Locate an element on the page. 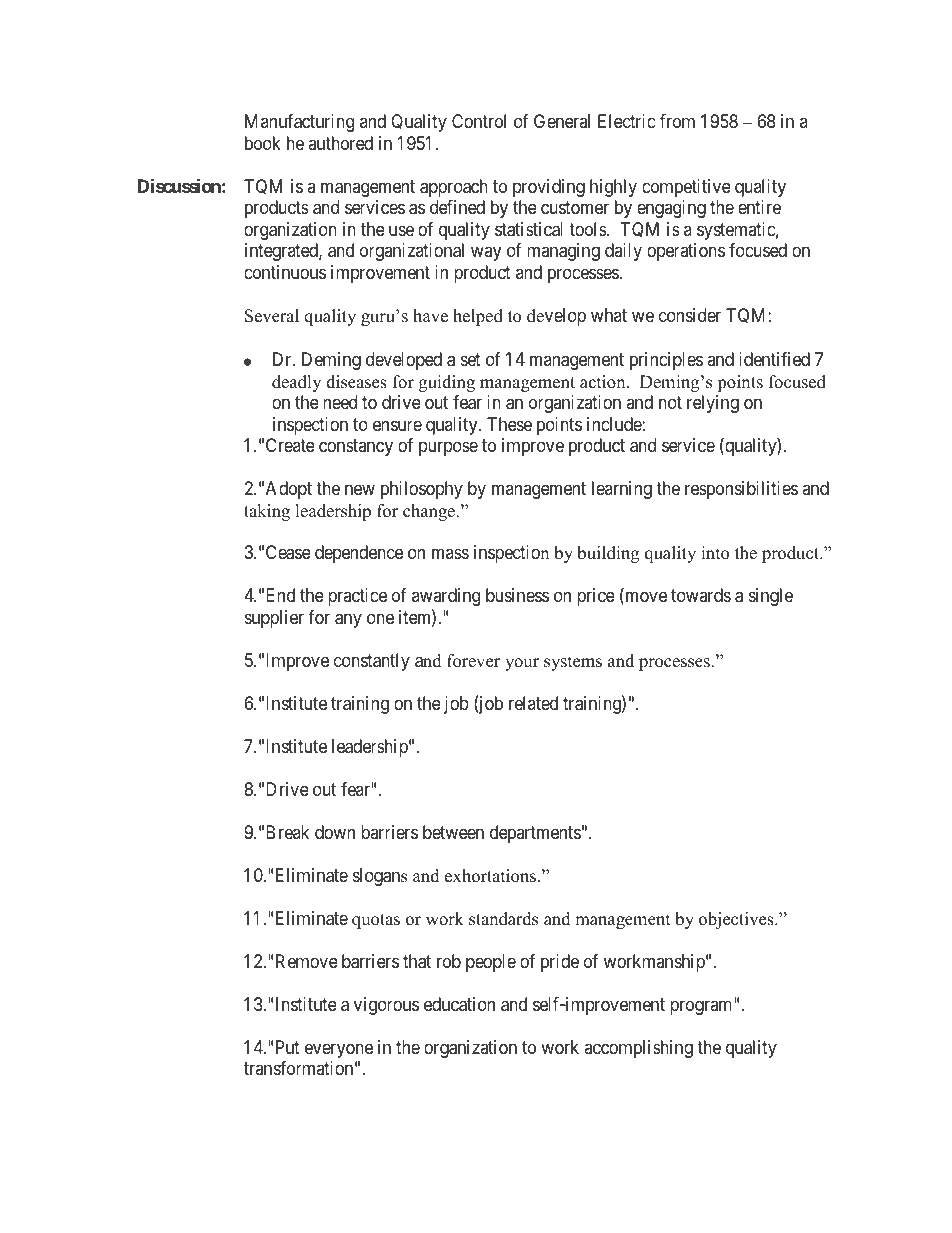 This document has width=952, height=1233. from is located at coordinates (677, 121).
